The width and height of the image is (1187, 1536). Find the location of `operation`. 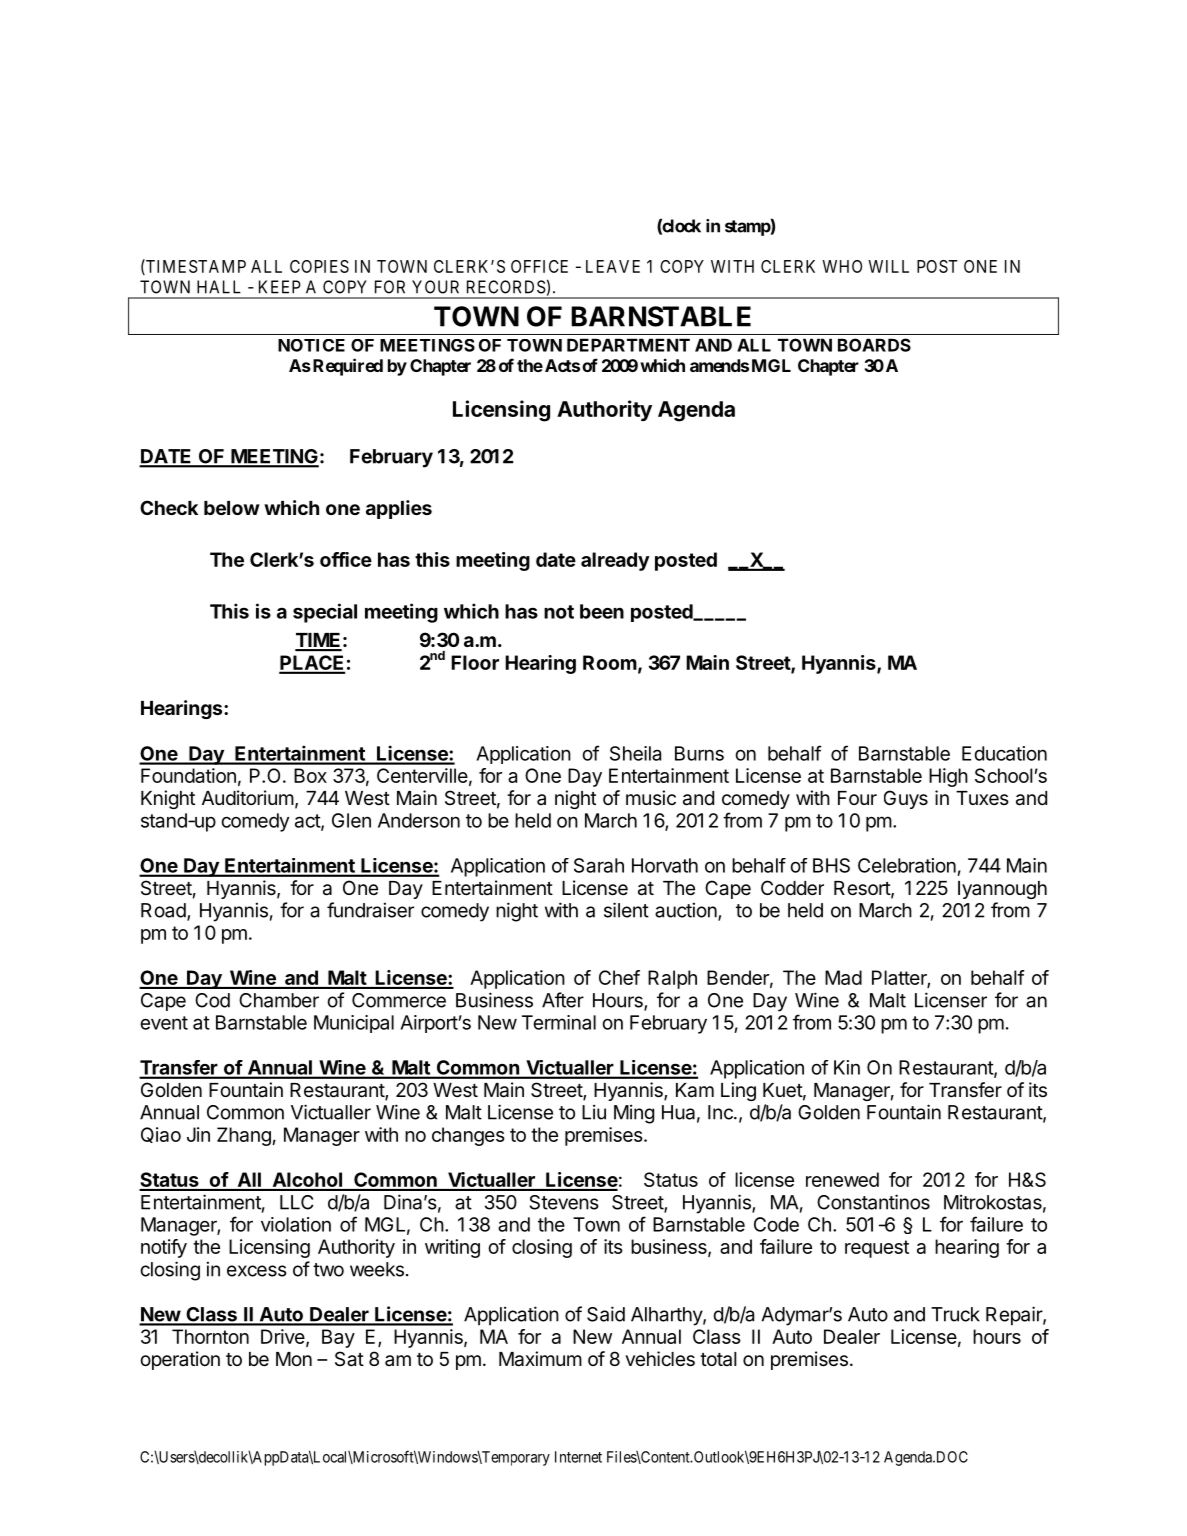

operation is located at coordinates (180, 1360).
